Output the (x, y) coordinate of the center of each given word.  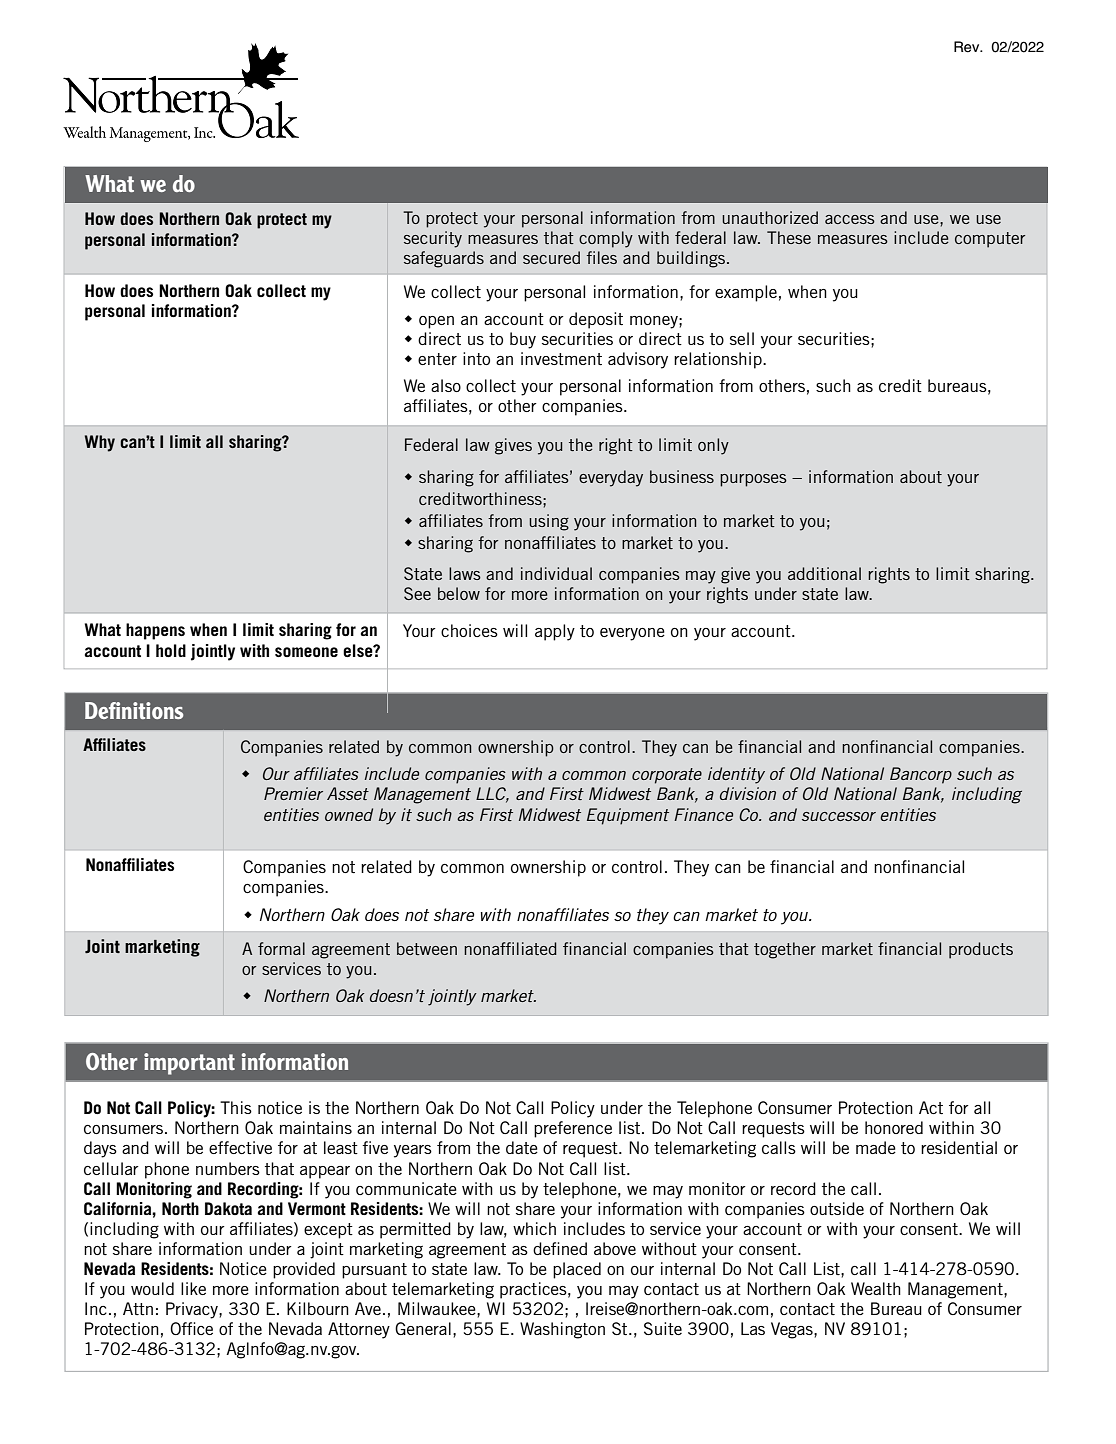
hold (171, 650)
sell (742, 338)
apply (555, 632)
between (427, 948)
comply (606, 239)
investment (561, 358)
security (433, 239)
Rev (968, 47)
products (981, 950)
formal (281, 948)
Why (100, 443)
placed (577, 1270)
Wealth (876, 1288)
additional (824, 573)
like (193, 1288)
